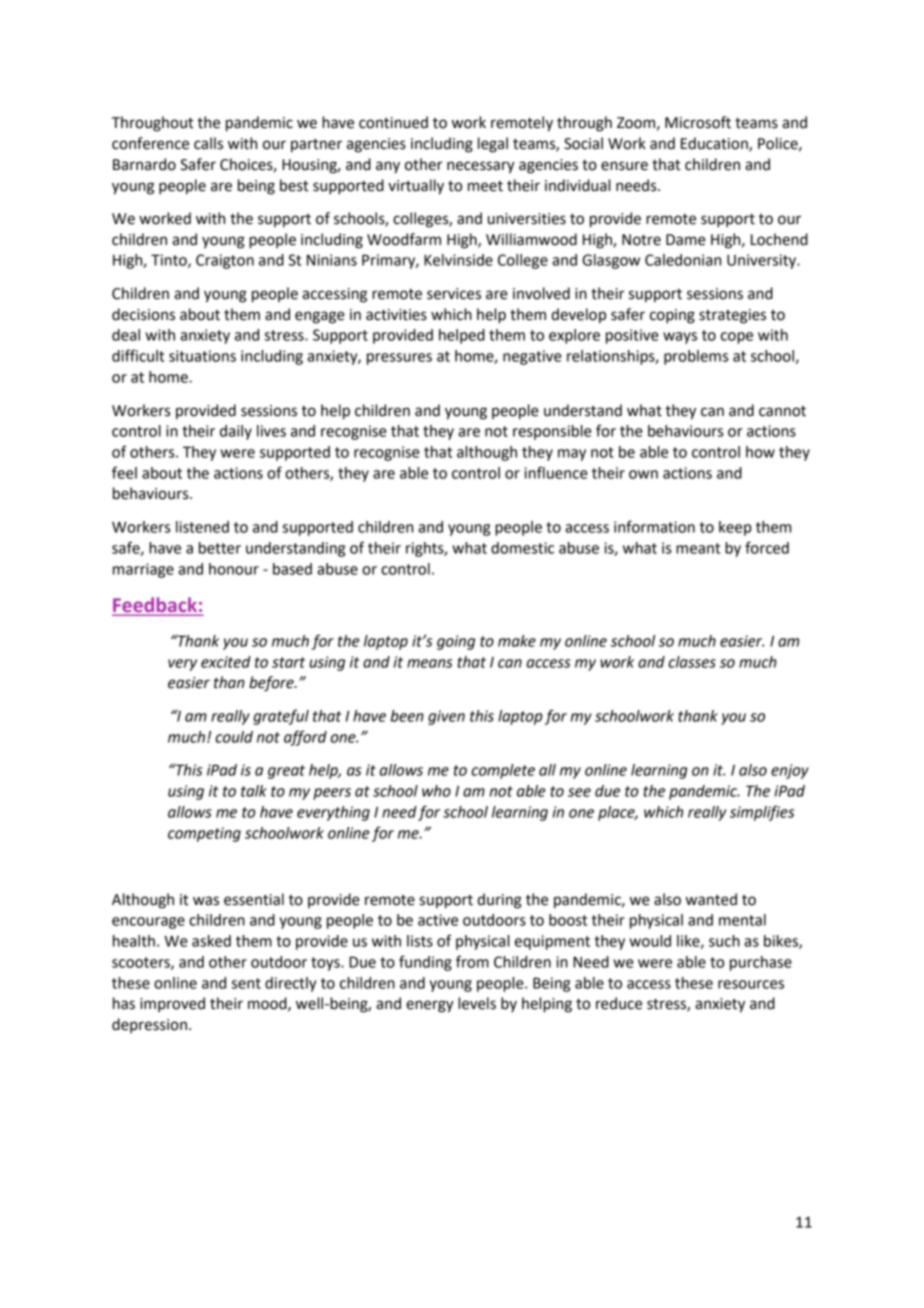  Describe the element at coordinates (735, 528) in the image. I see `keep` at that location.
